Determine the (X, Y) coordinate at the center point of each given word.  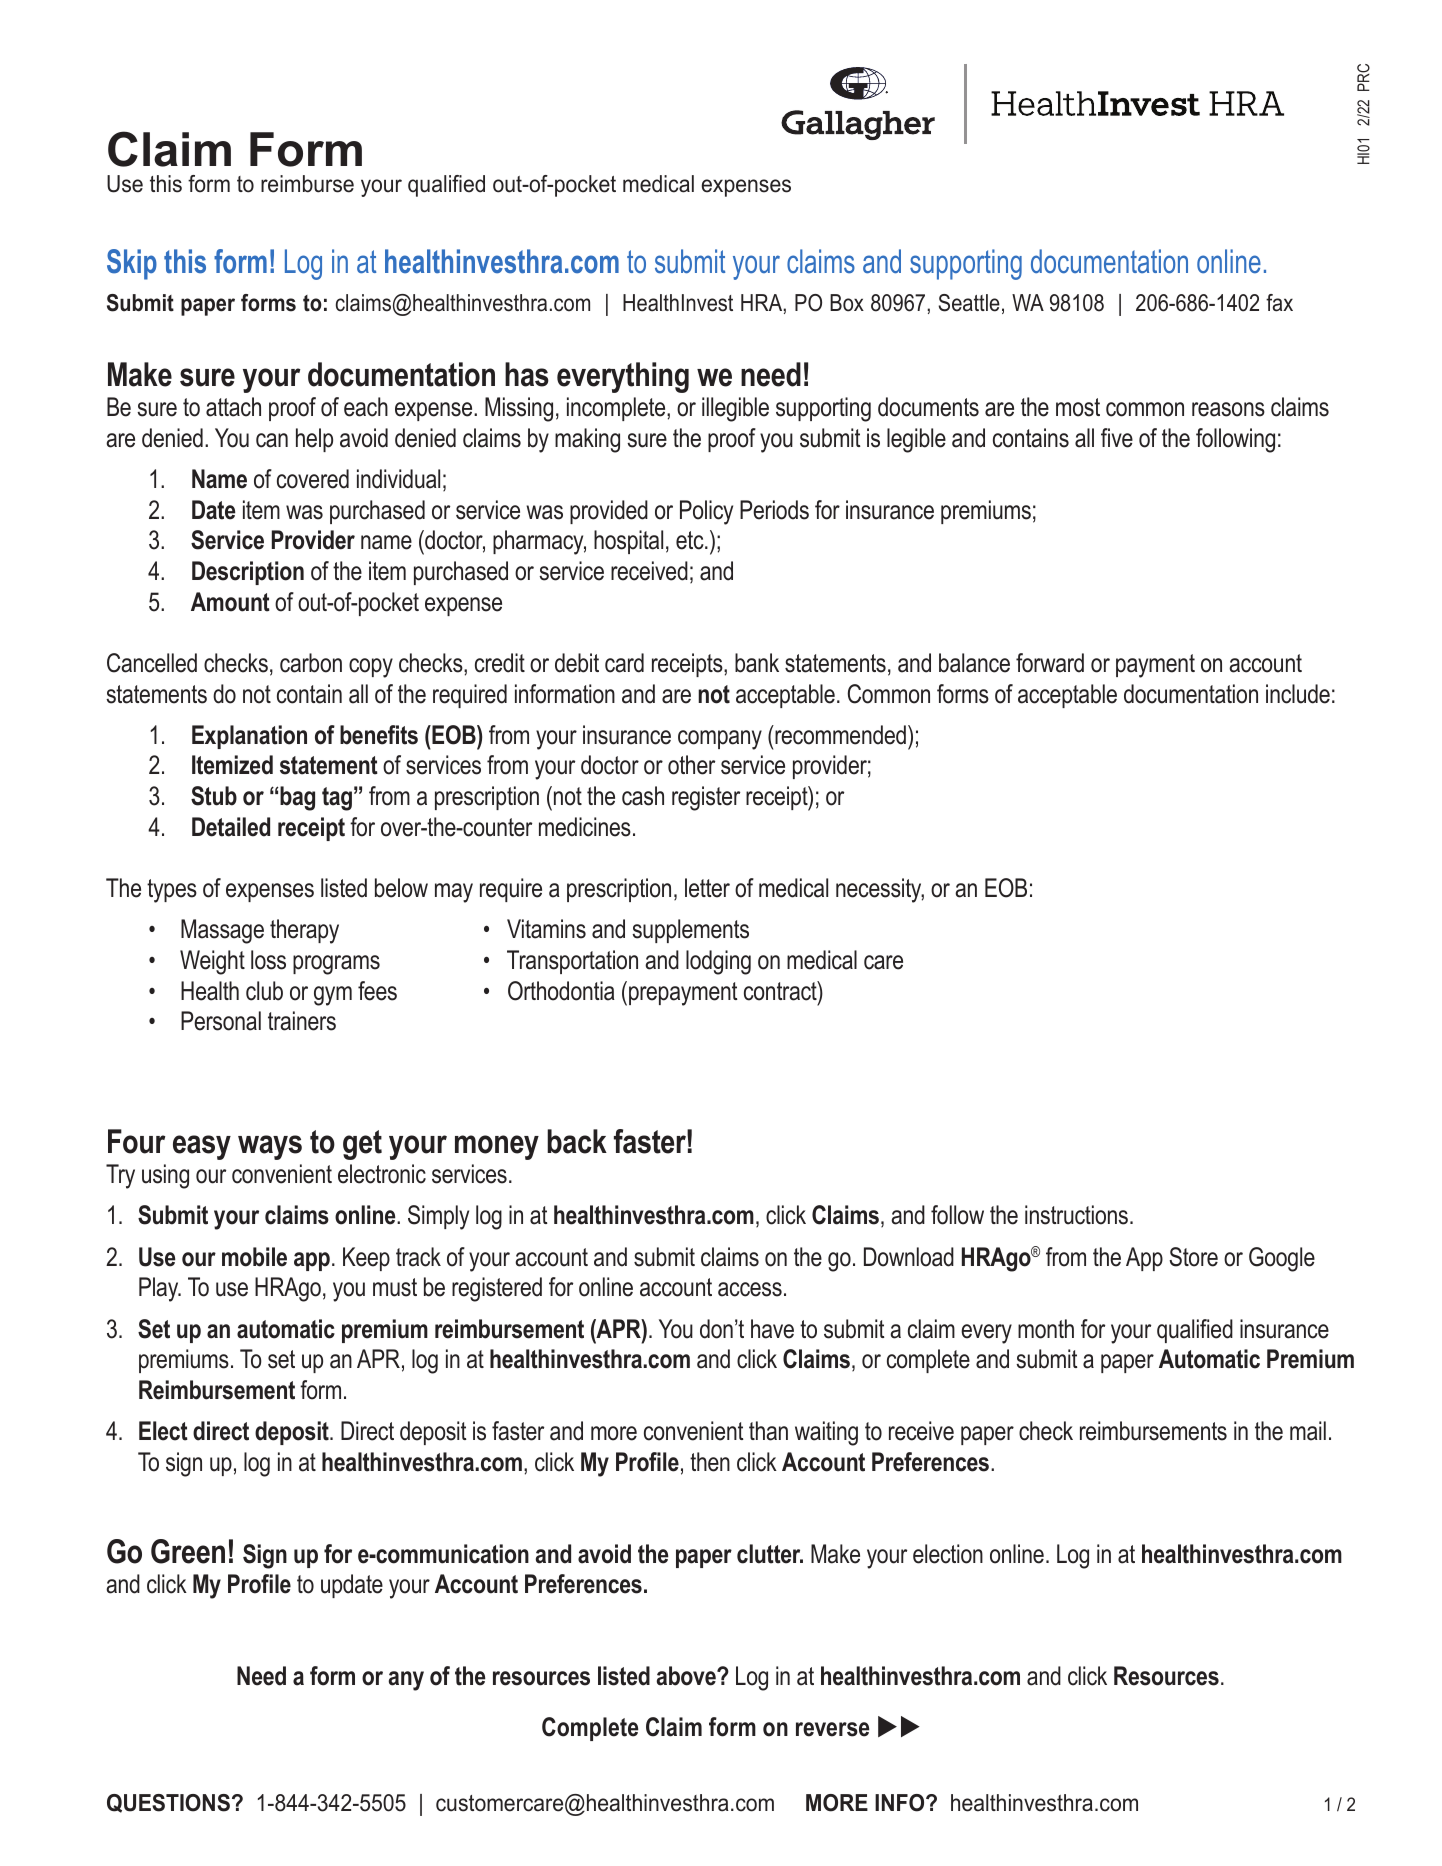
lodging (718, 962)
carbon (311, 663)
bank (757, 663)
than (768, 1431)
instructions (1076, 1215)
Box (847, 303)
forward (1050, 663)
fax (1279, 303)
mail (1308, 1431)
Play (160, 1289)
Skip (132, 264)
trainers (302, 1021)
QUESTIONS (168, 1803)
